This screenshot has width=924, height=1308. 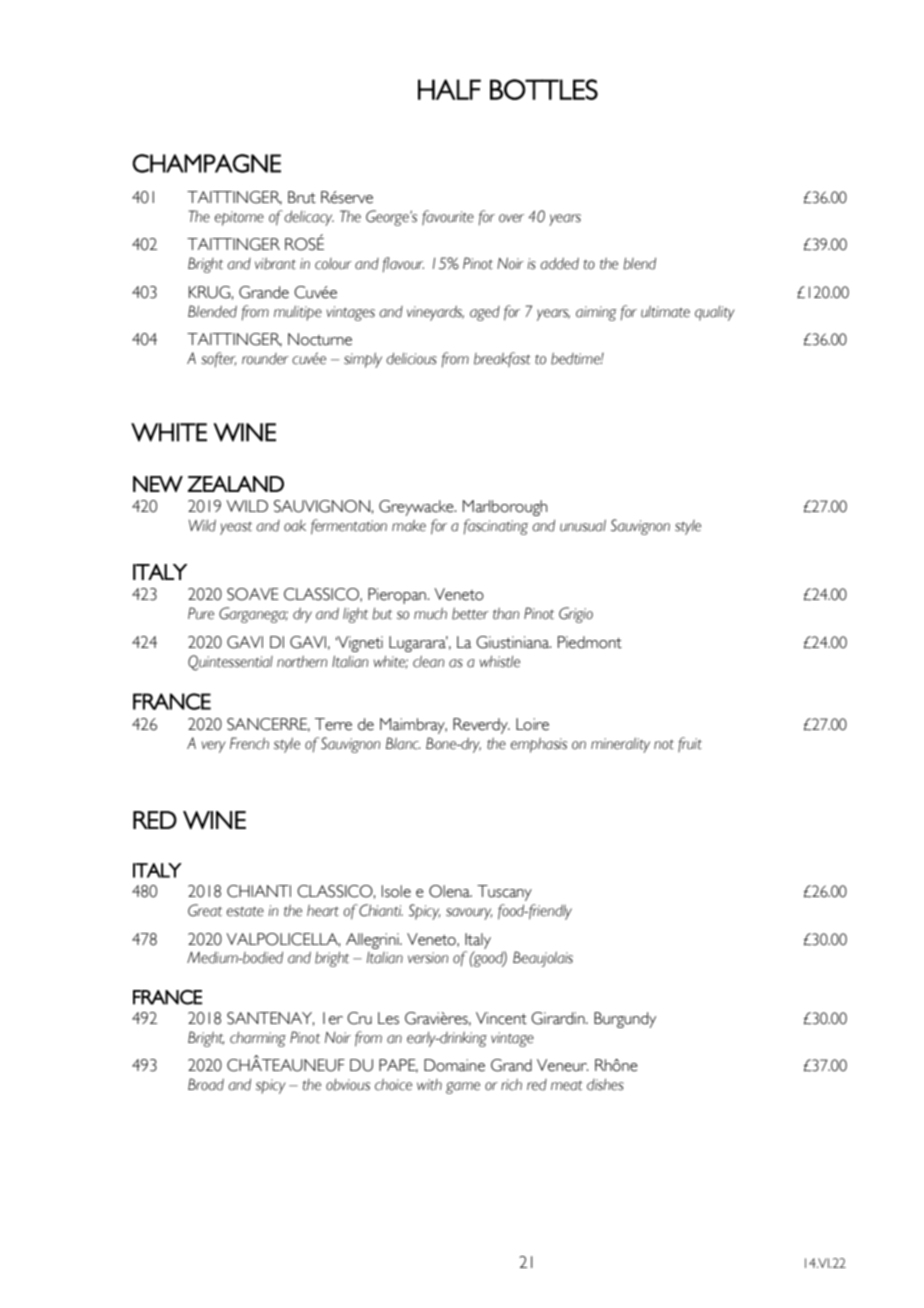 I want to click on Pure, so click(x=201, y=613).
